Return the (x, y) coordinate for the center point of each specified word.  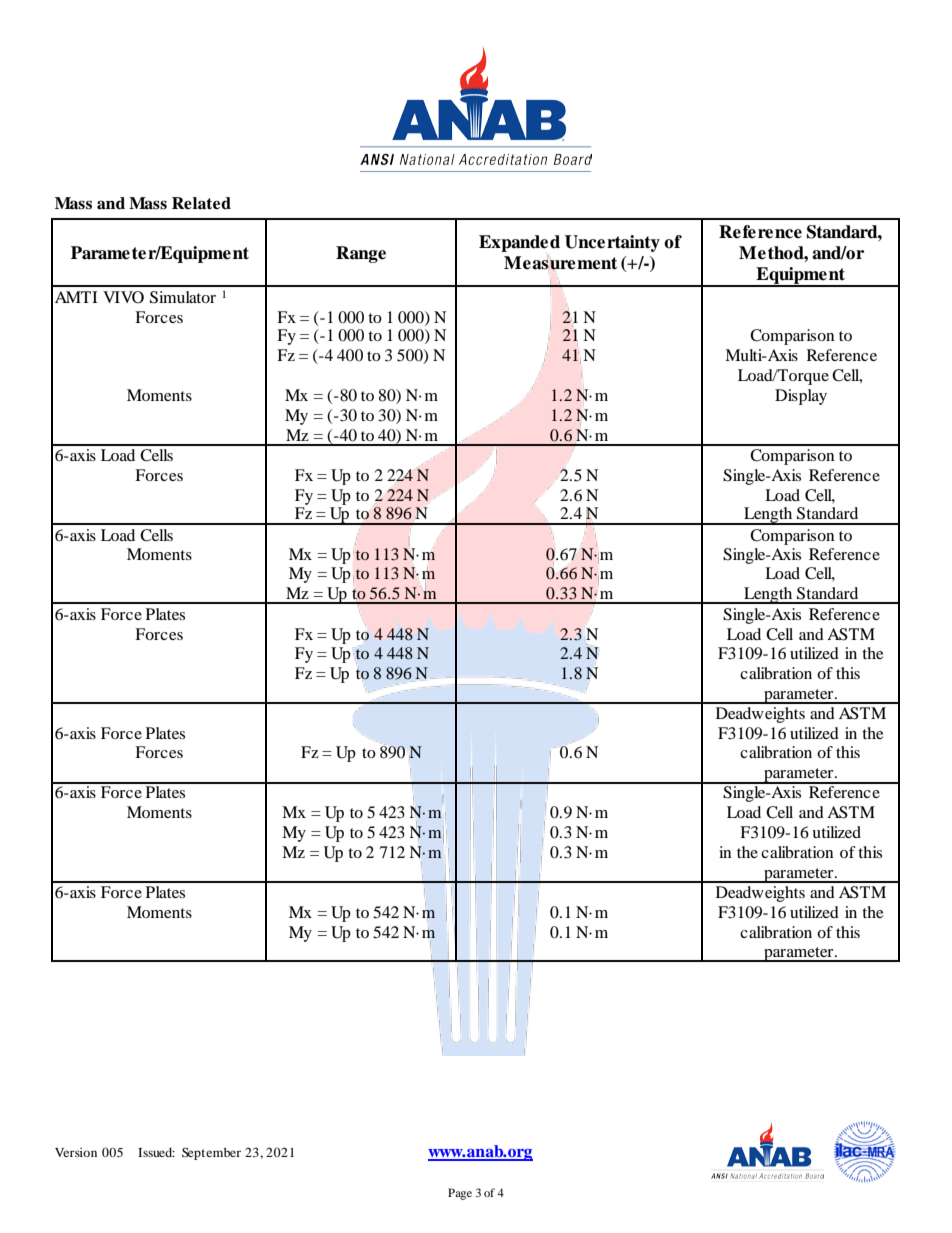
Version (76, 1152)
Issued (156, 1152)
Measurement (560, 263)
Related (201, 203)
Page (460, 1194)
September (211, 1153)
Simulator (183, 297)
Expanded (519, 243)
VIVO (123, 297)
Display (801, 397)
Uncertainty (612, 243)
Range (361, 254)
